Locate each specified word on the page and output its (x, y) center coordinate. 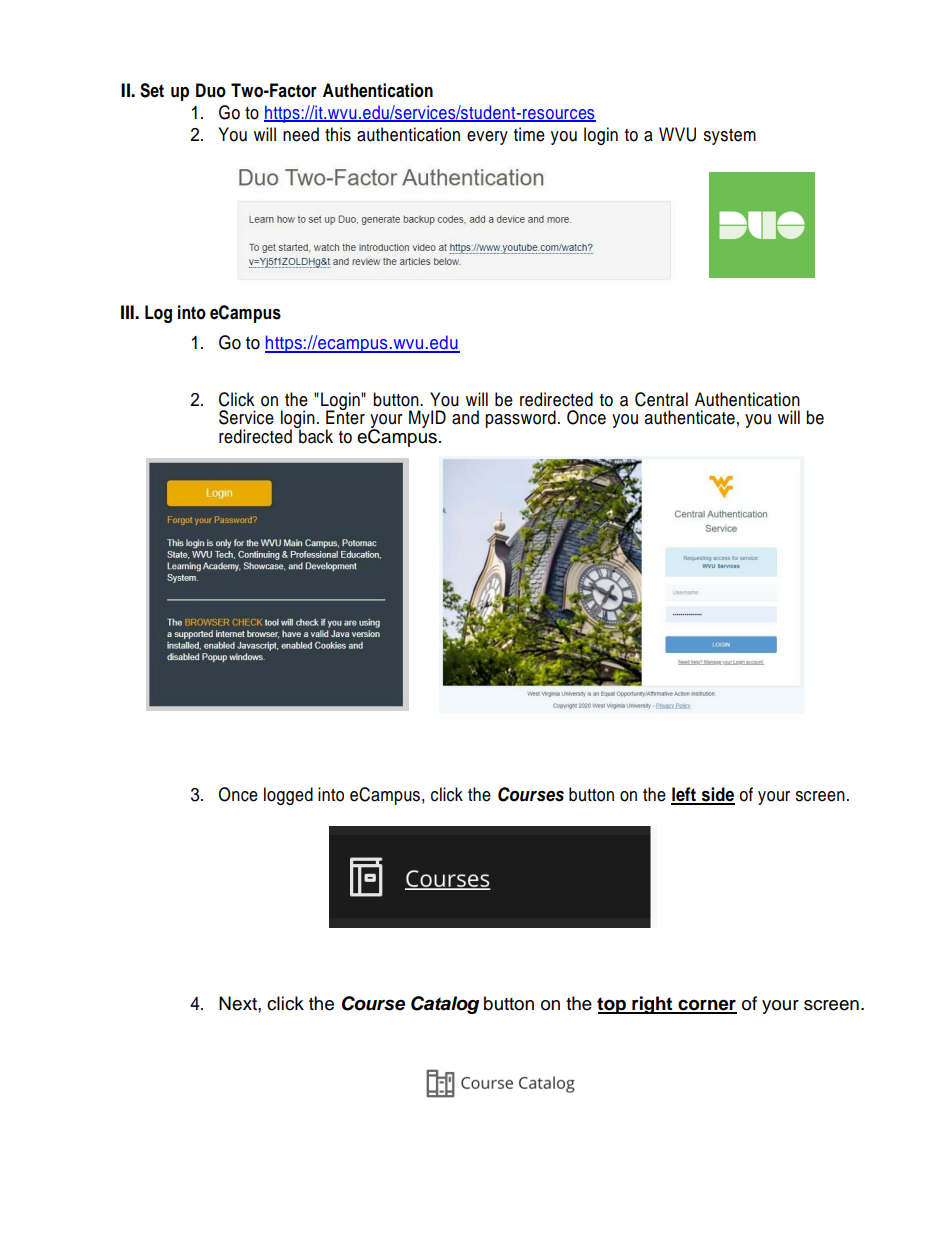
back (315, 435)
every (487, 138)
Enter (345, 416)
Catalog (445, 1005)
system (730, 137)
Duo (211, 90)
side (717, 795)
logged (288, 796)
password (520, 419)
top (612, 1005)
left (684, 795)
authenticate (690, 417)
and (465, 417)
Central (661, 399)
